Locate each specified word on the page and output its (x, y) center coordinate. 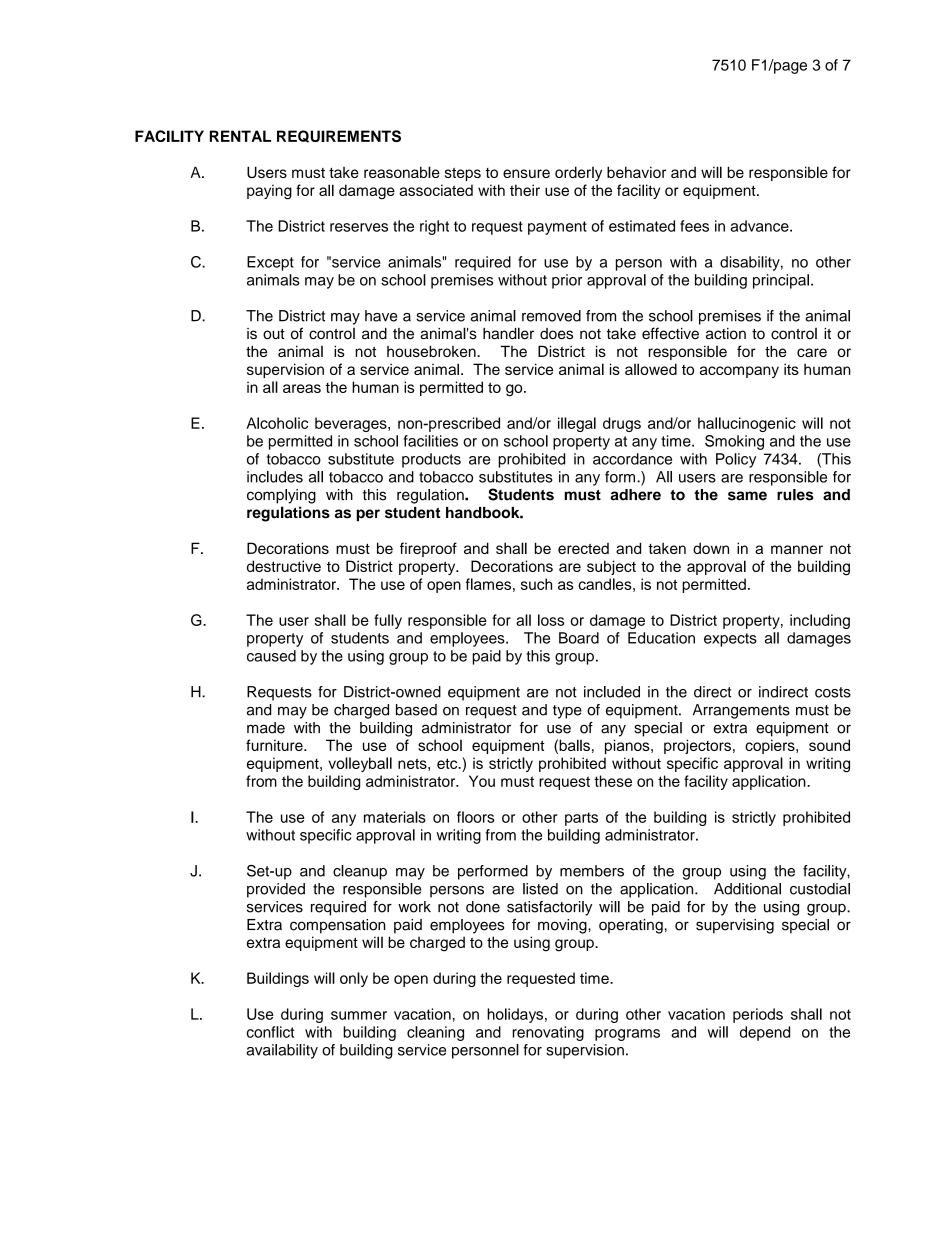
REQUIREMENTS (339, 136)
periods (758, 1015)
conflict (270, 1032)
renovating (548, 1033)
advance (760, 226)
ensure (526, 173)
